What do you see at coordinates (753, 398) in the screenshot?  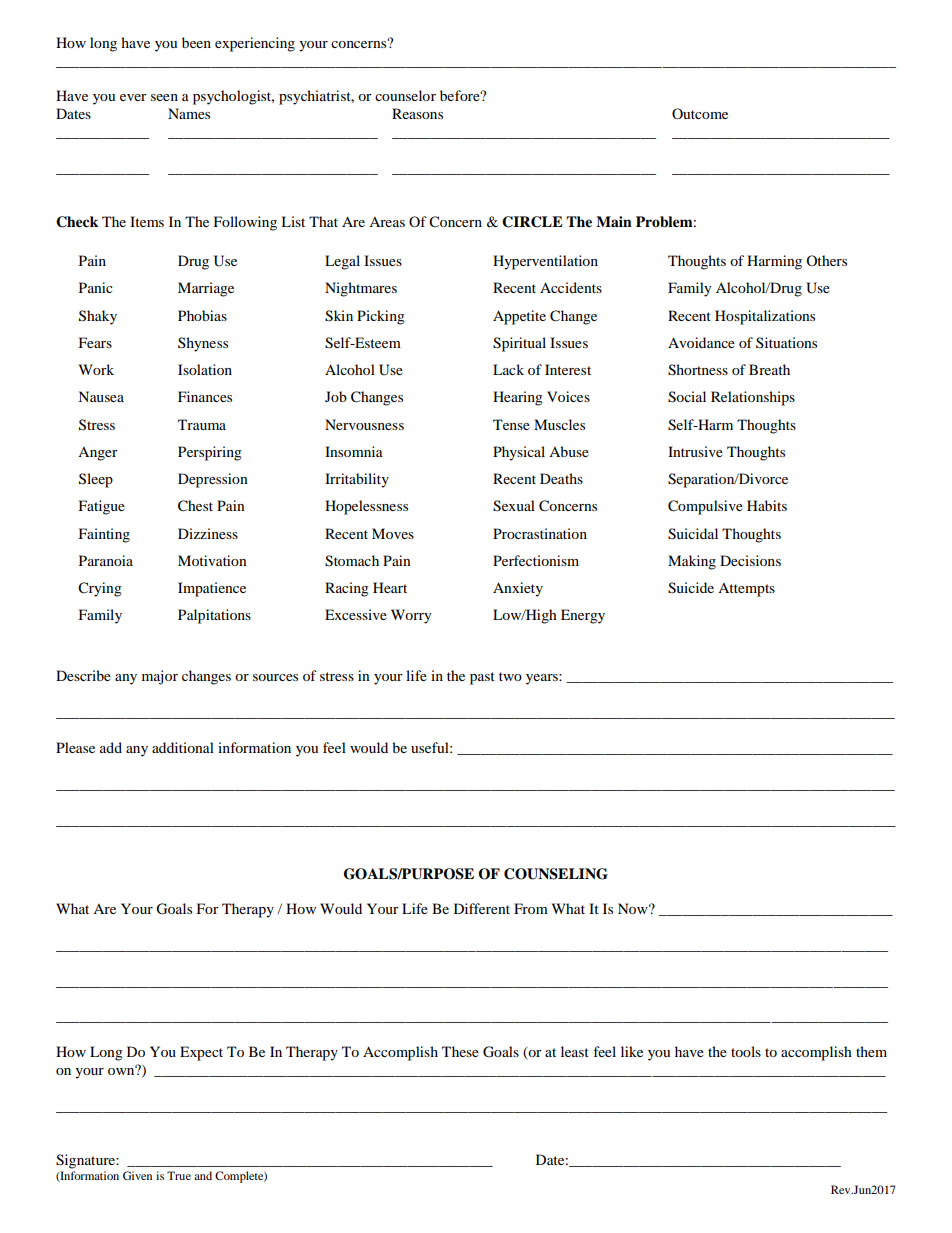 I see `Relationships` at bounding box center [753, 398].
